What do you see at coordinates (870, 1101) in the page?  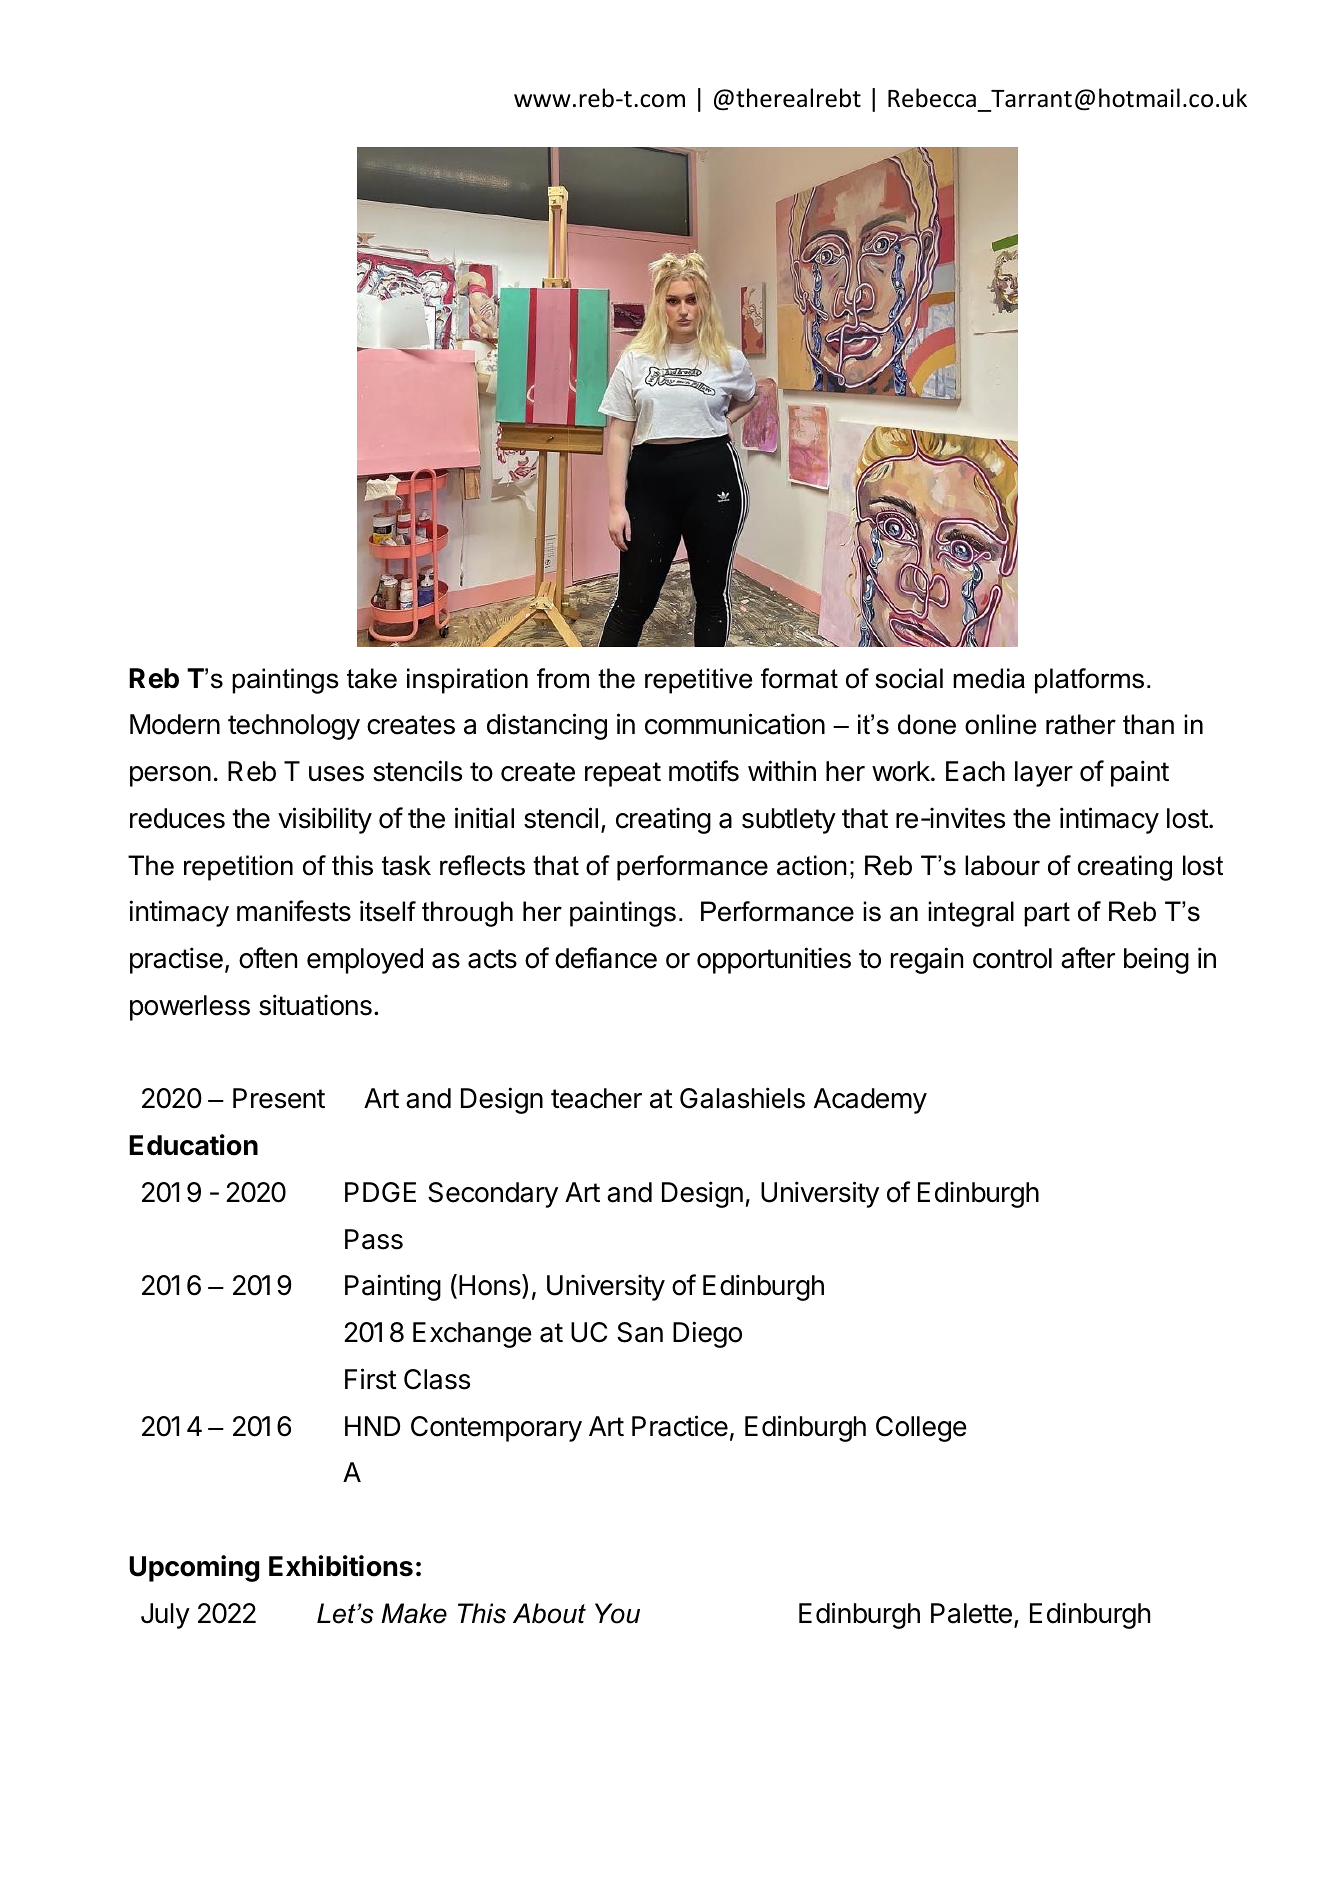 I see `Academy` at bounding box center [870, 1101].
